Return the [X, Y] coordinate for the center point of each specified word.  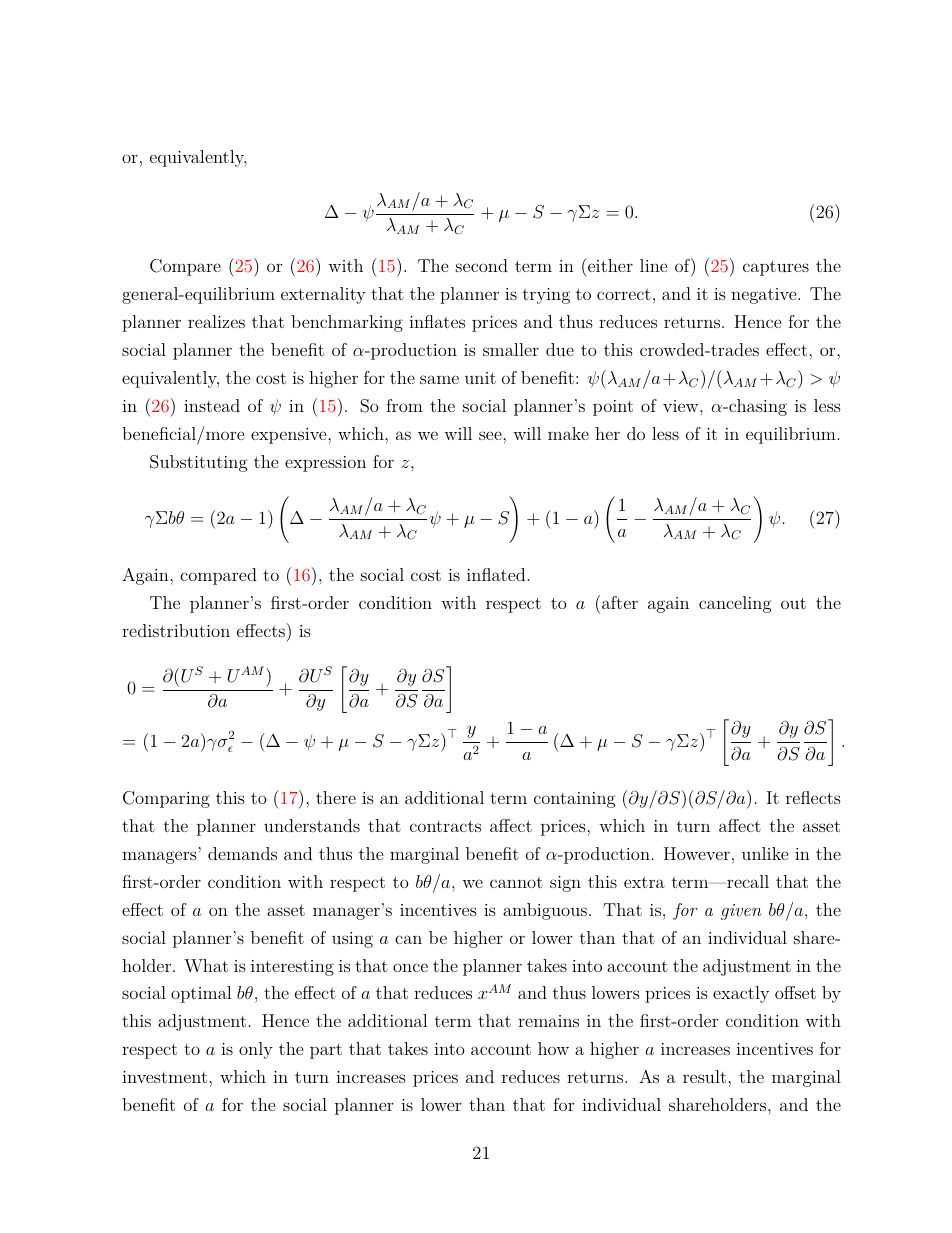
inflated [496, 574]
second [482, 265]
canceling [735, 604]
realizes [216, 321]
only [256, 1050]
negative [764, 296]
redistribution [176, 630]
